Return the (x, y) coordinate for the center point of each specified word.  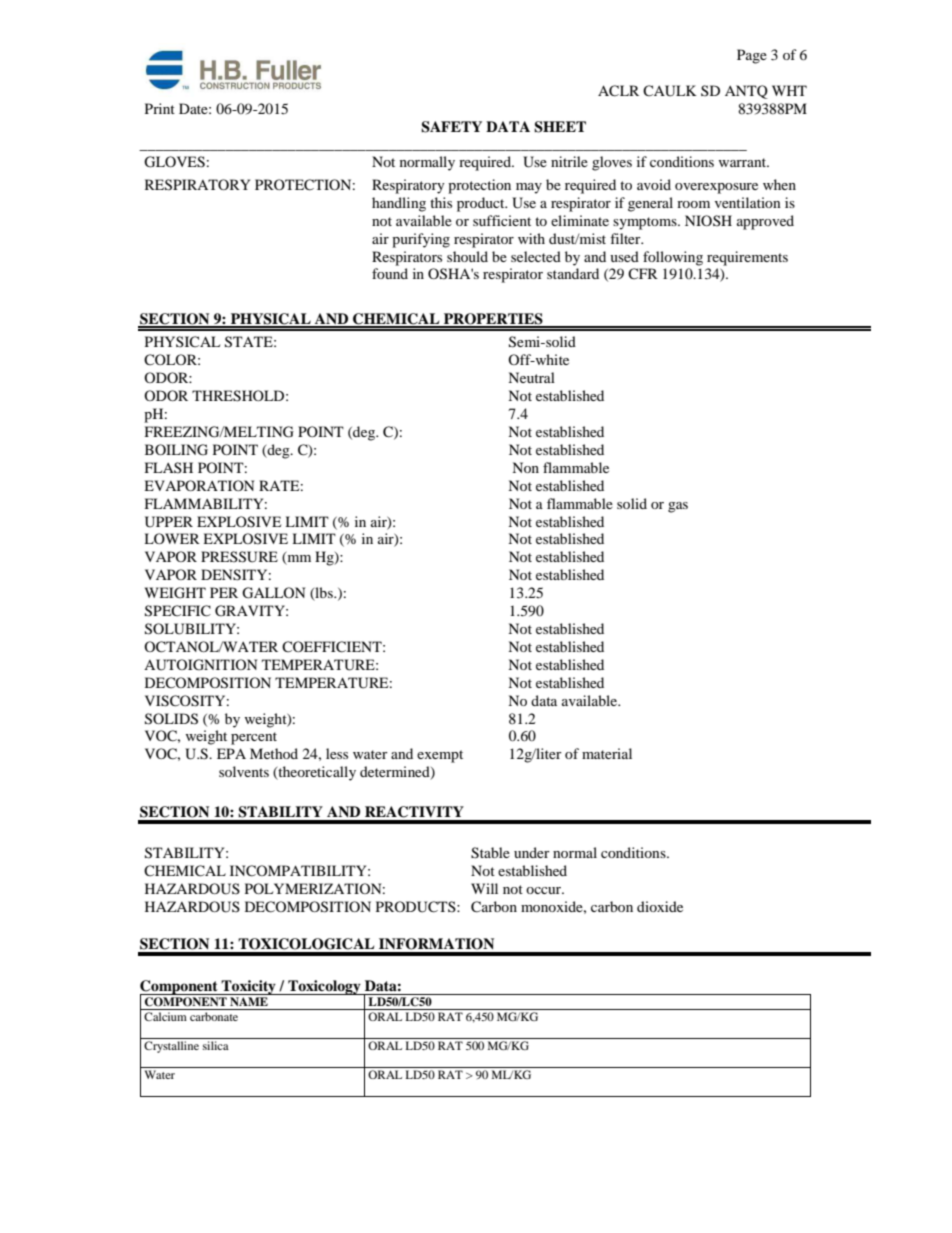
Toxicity (249, 987)
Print (160, 108)
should (467, 256)
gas (678, 507)
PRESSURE (239, 557)
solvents (244, 771)
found (390, 273)
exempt (440, 756)
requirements (747, 258)
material (607, 753)
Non (525, 467)
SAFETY (451, 127)
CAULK (670, 91)
